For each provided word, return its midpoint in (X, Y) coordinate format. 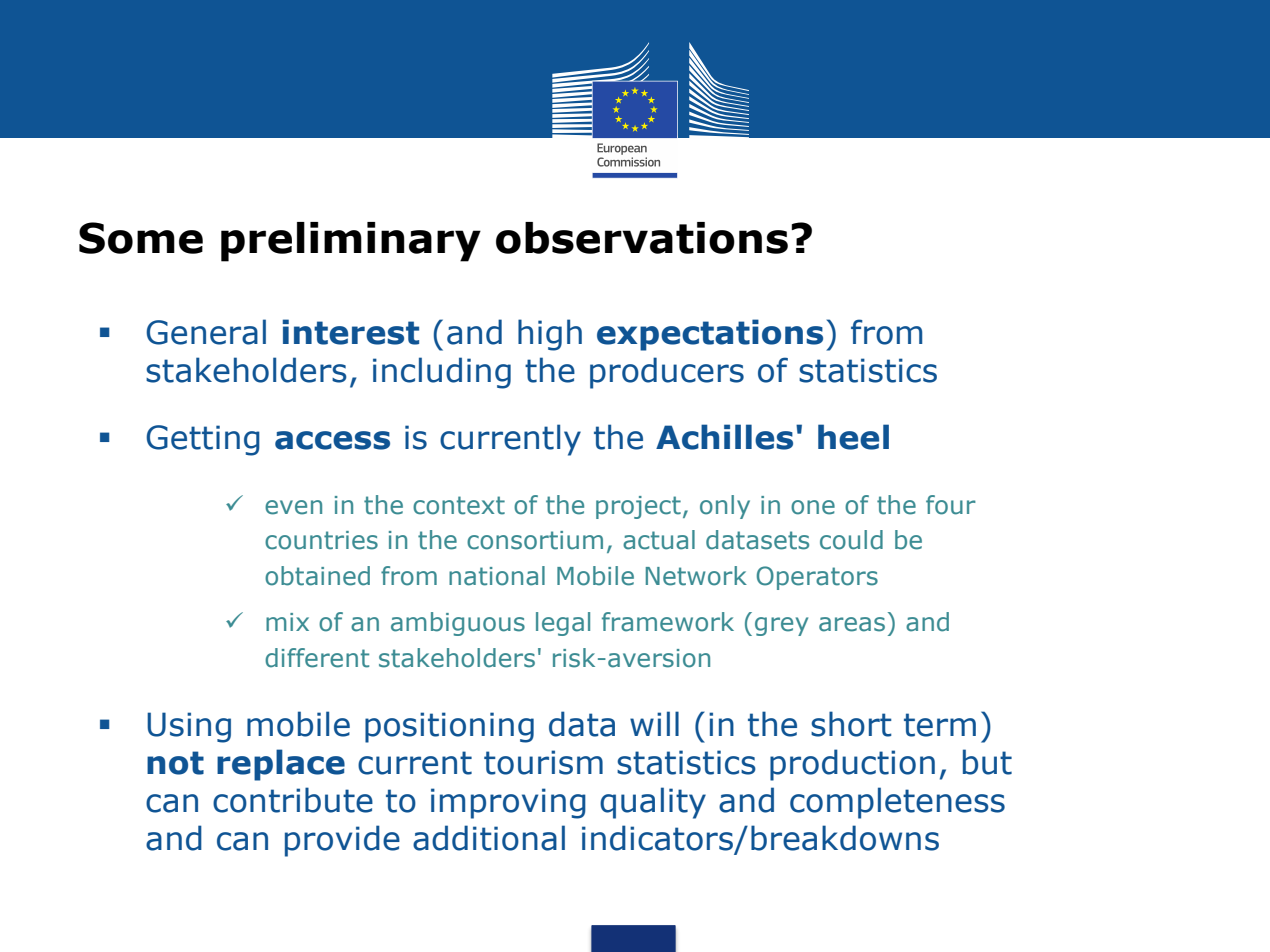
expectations (710, 335)
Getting (203, 440)
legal (563, 624)
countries (321, 540)
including (442, 373)
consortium (535, 540)
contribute (293, 800)
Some (141, 238)
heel (853, 437)
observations (642, 238)
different (317, 658)
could (851, 540)
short (851, 724)
